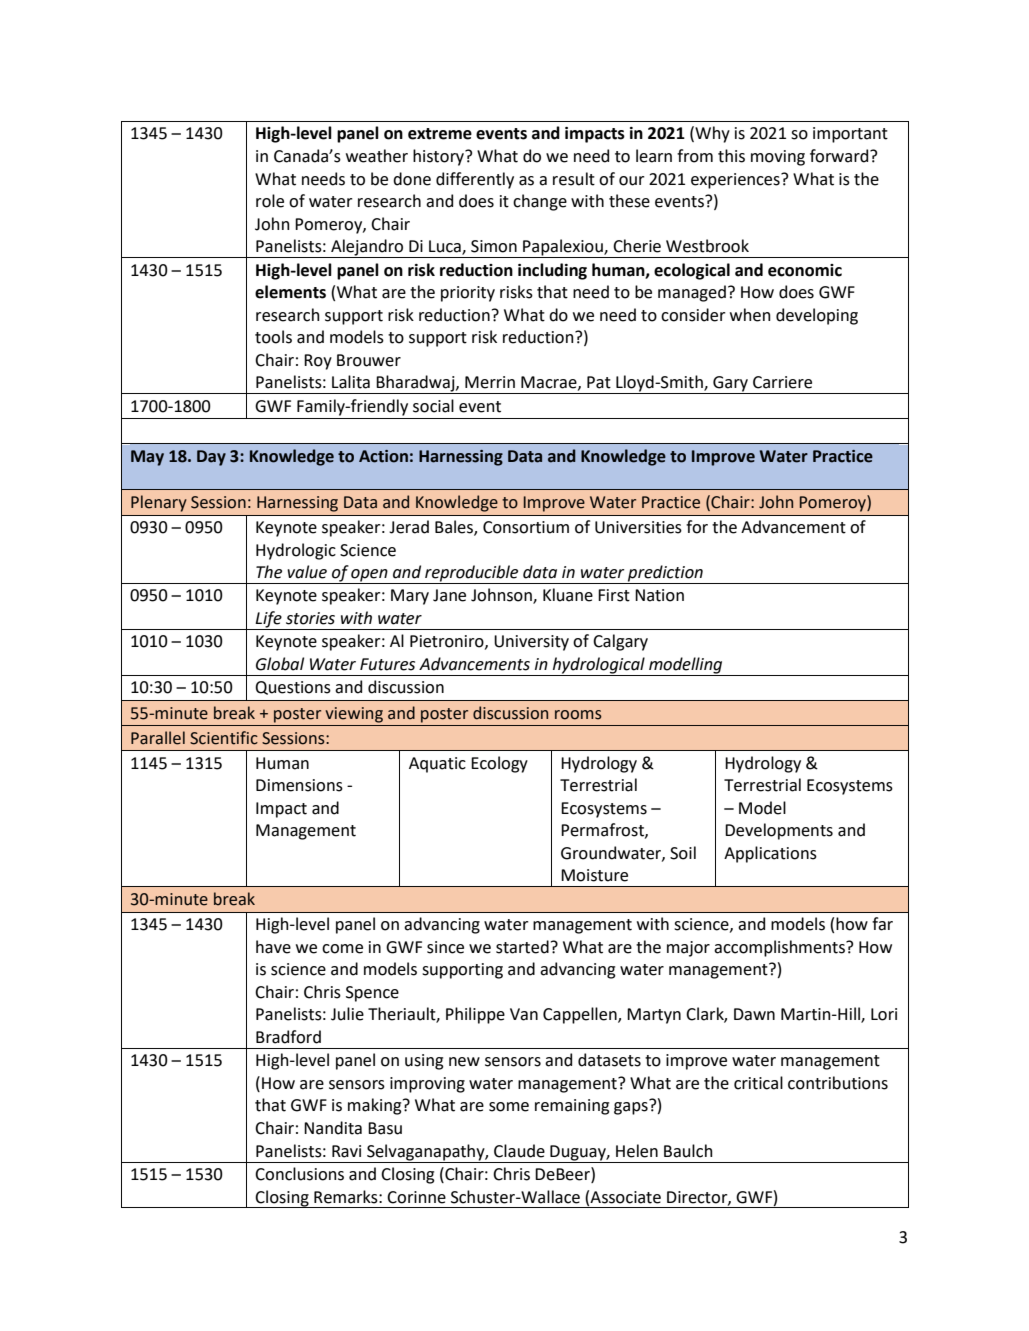  Describe the element at coordinates (211, 458) in the image. I see `Day` at that location.
